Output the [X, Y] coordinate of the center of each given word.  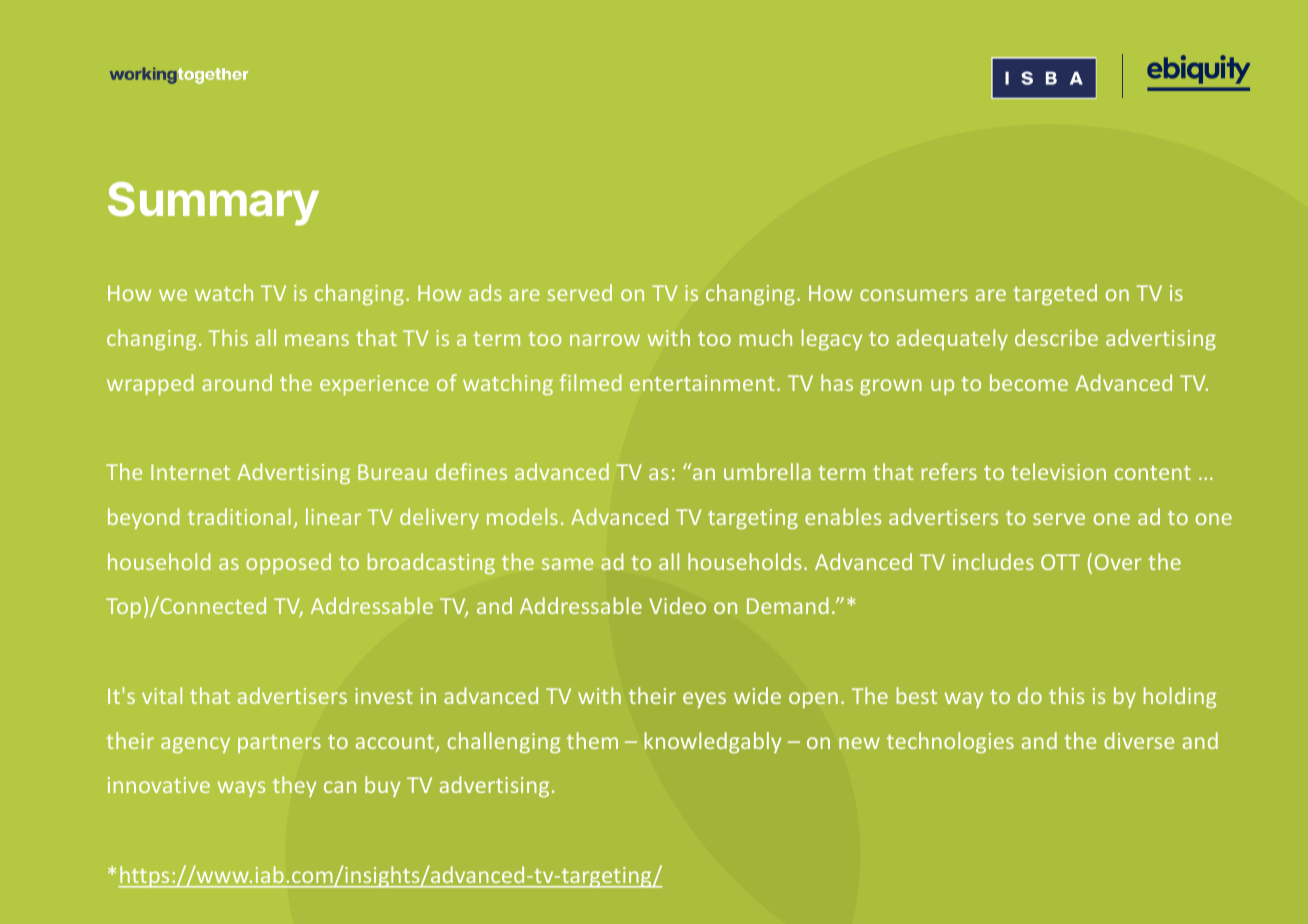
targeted [1055, 294]
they [294, 786]
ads [485, 292]
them [592, 740]
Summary [213, 204]
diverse [1139, 740]
